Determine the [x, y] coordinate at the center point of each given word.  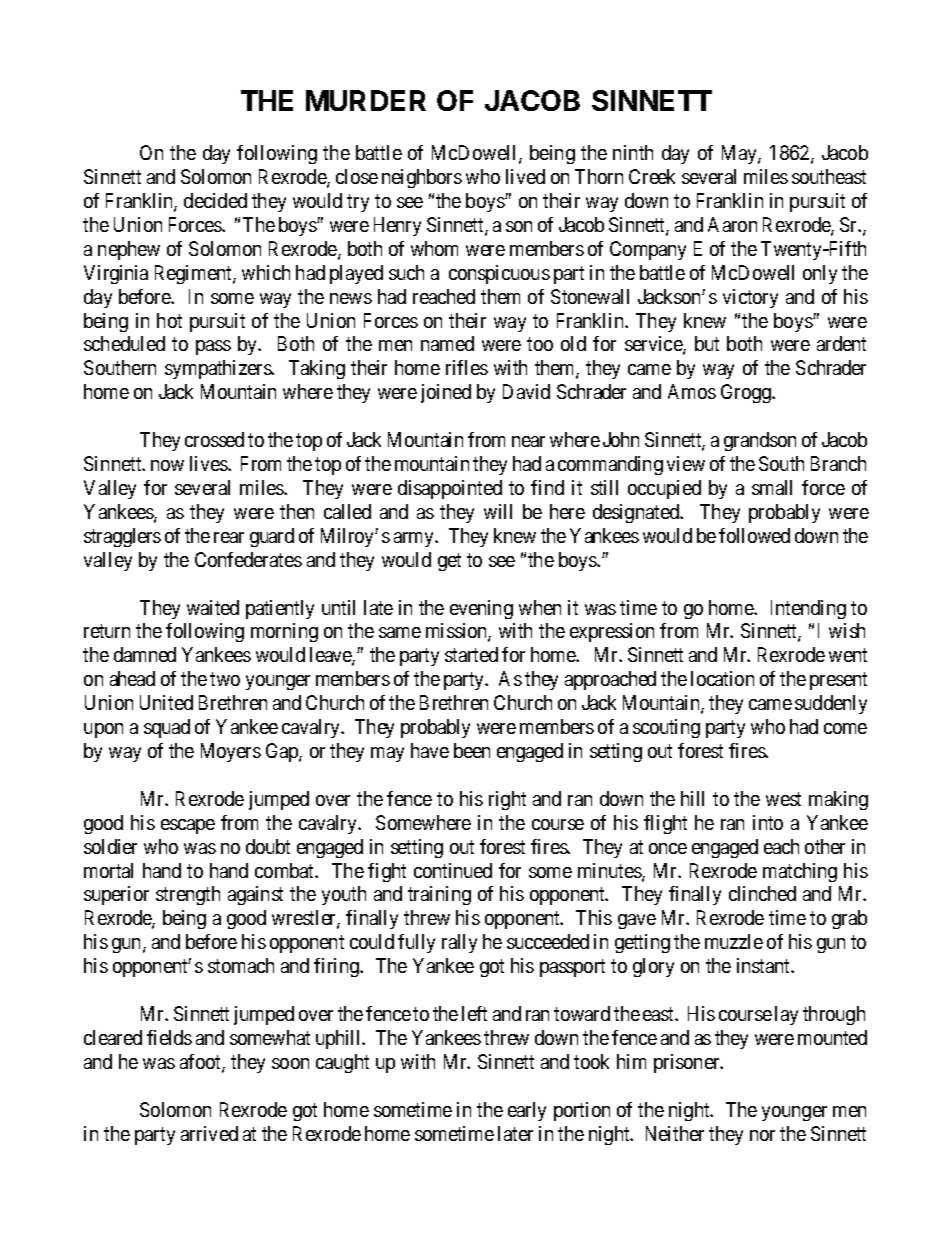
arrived [209, 1133]
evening [481, 609]
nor [762, 1135]
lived [525, 176]
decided [215, 200]
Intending [808, 609]
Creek [652, 176]
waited [213, 607]
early [527, 1111]
